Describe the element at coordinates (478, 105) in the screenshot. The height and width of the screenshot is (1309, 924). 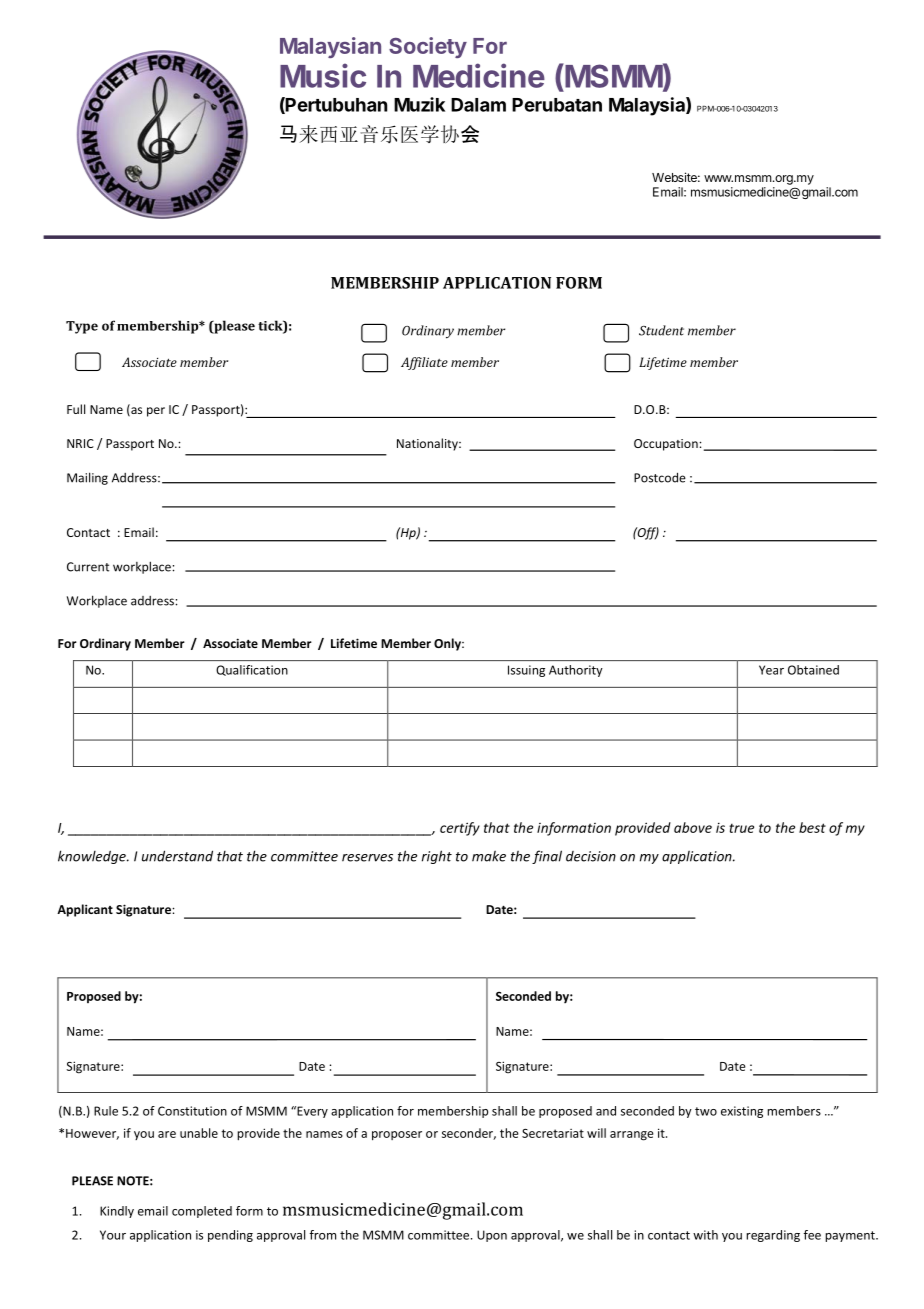
I see `Dalam` at that location.
